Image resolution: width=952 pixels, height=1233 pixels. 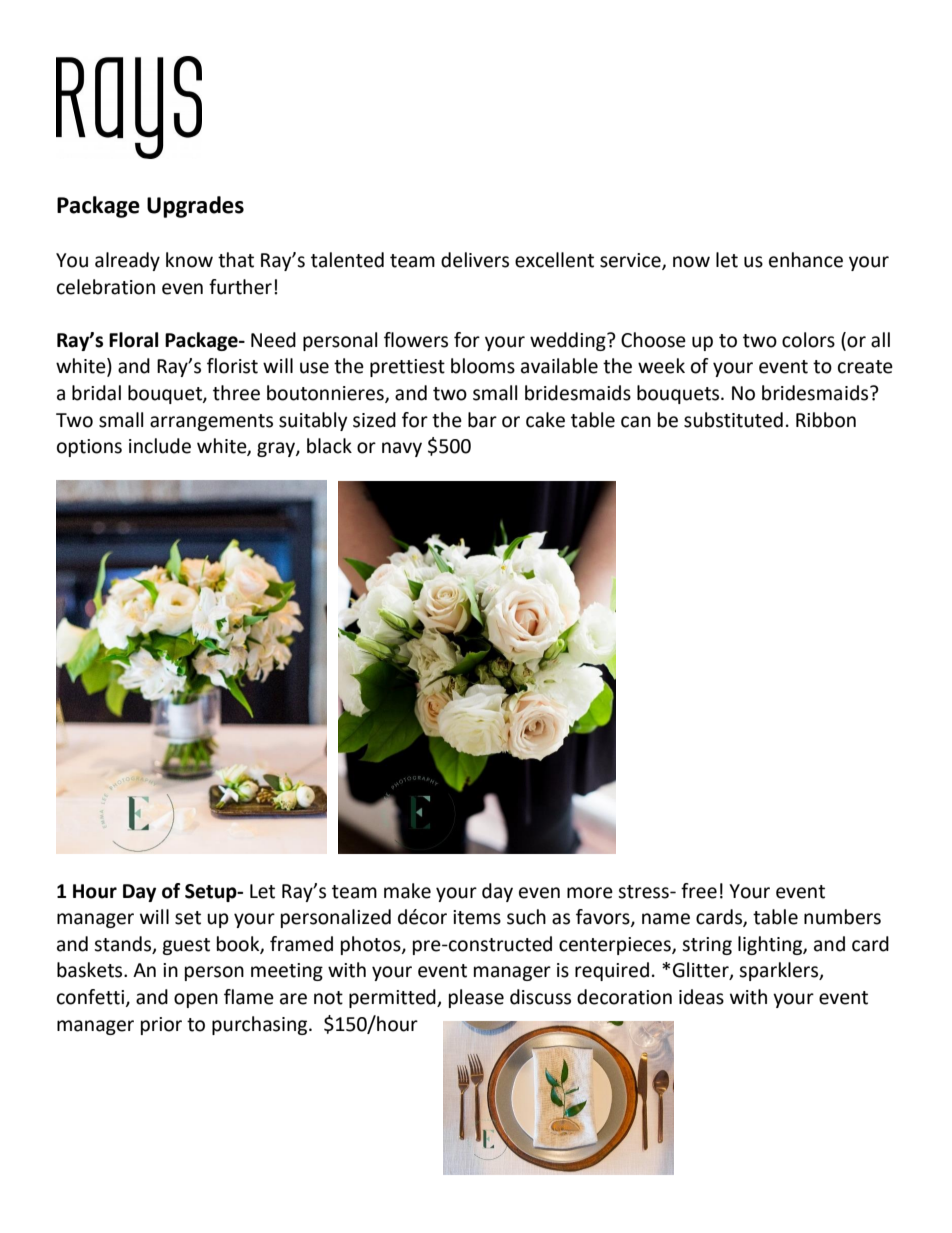 What do you see at coordinates (402, 449) in the page?
I see `navy` at bounding box center [402, 449].
